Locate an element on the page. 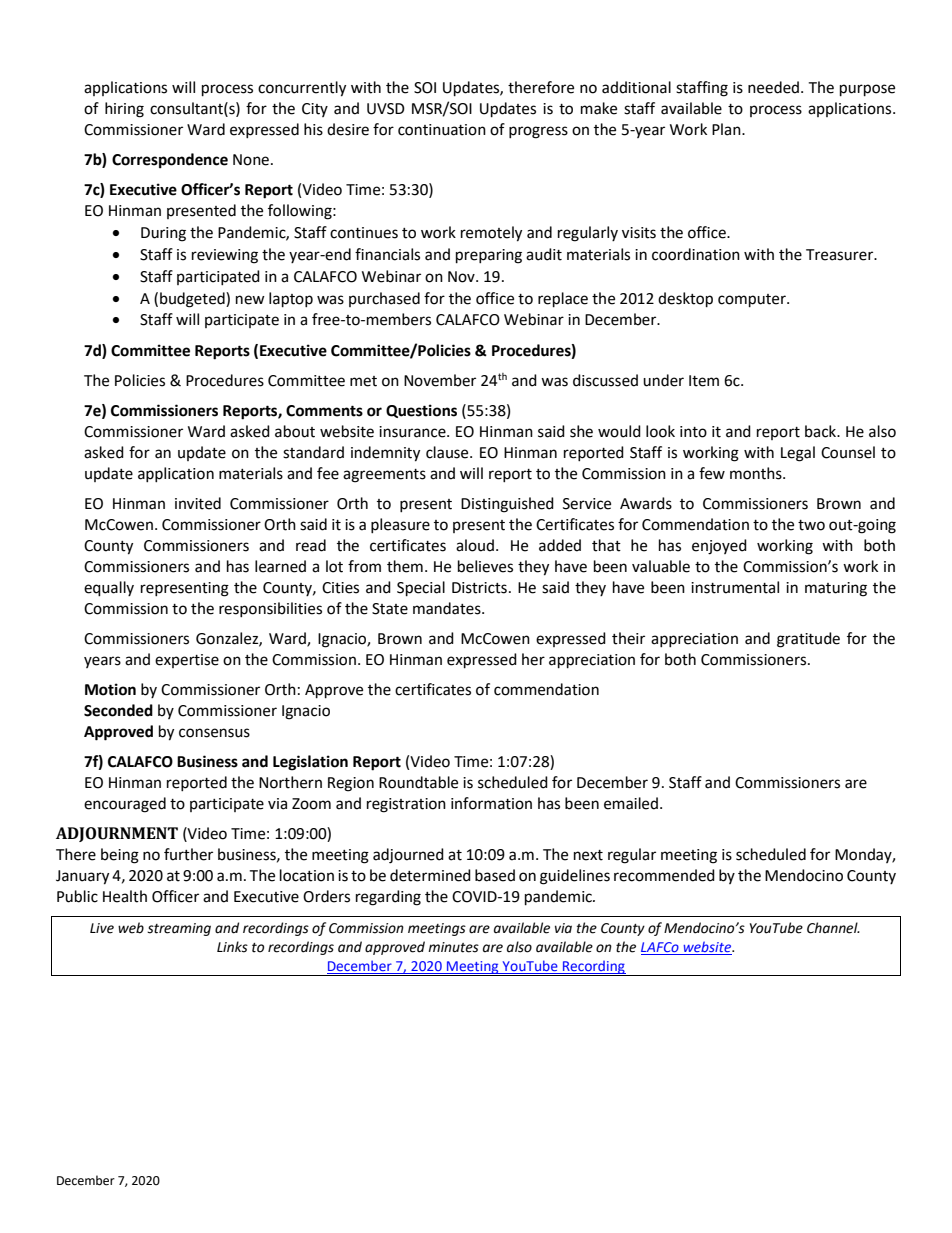 The height and width of the image is (1233, 952). invited is located at coordinates (198, 503).
